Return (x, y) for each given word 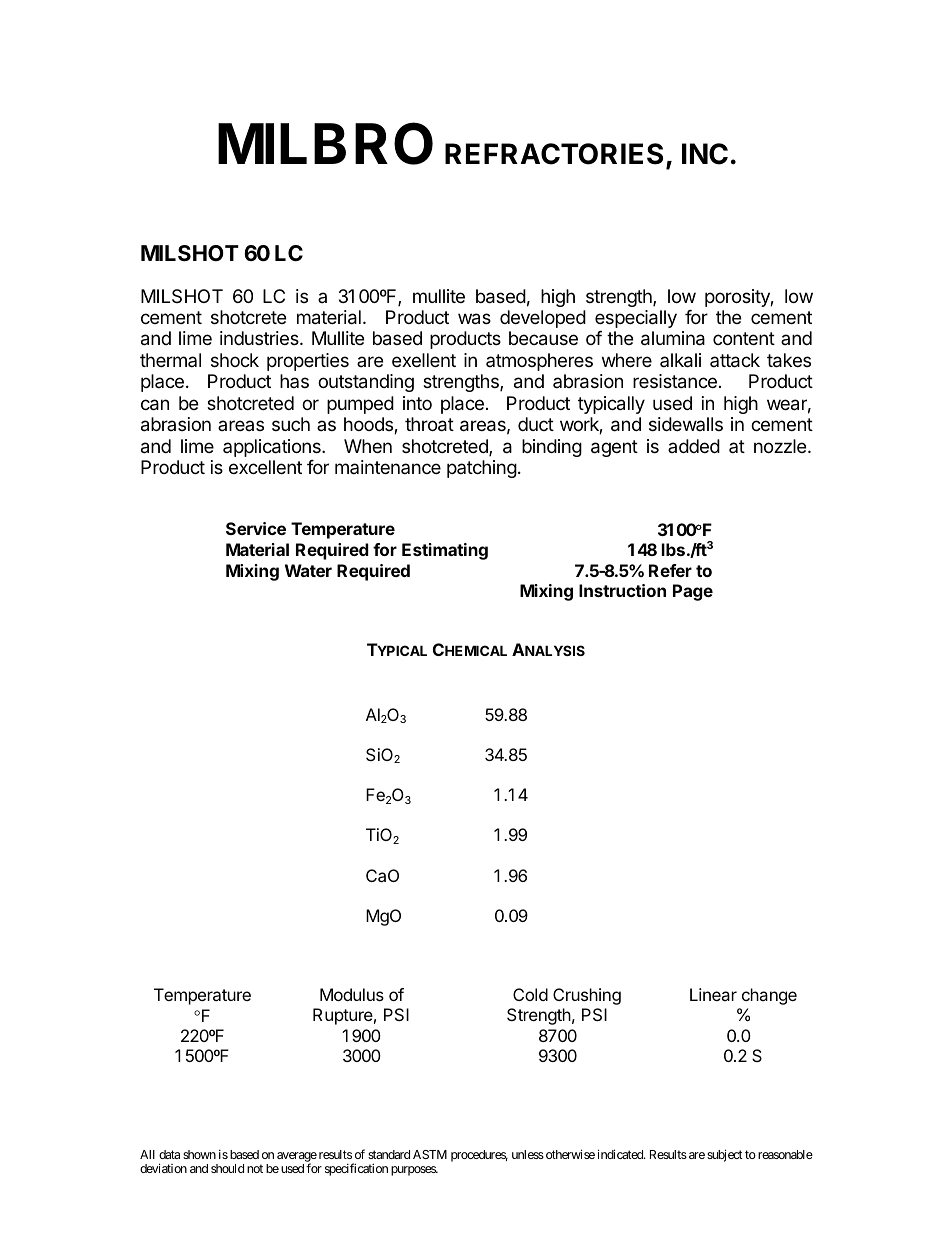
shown (199, 1154)
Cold (530, 994)
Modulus (352, 994)
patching (482, 469)
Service (256, 528)
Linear (713, 994)
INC (705, 154)
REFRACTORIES (554, 154)
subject (725, 1155)
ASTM (430, 1154)
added (694, 446)
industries (260, 338)
